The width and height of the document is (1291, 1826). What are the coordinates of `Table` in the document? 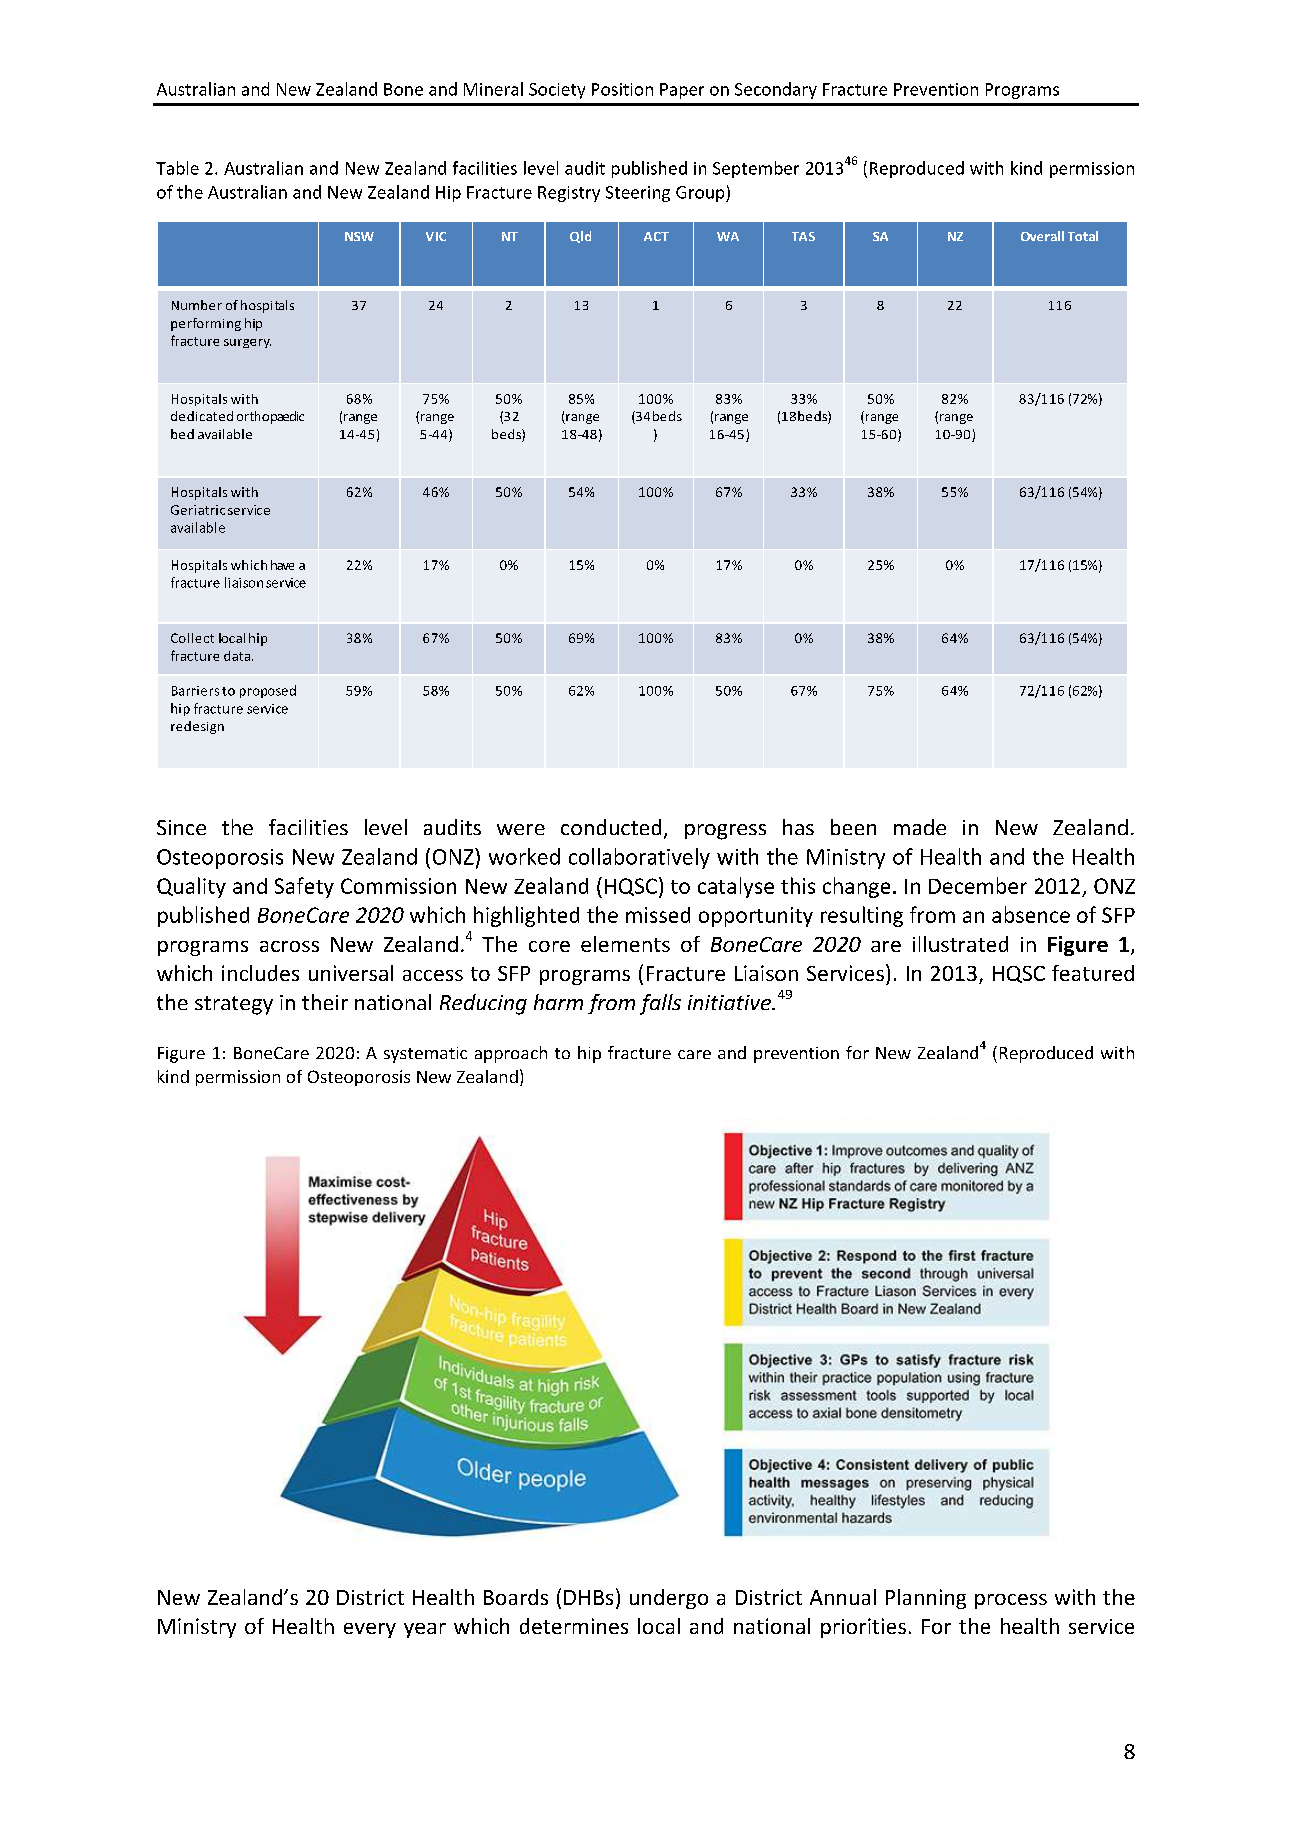 It's located at (177, 168).
